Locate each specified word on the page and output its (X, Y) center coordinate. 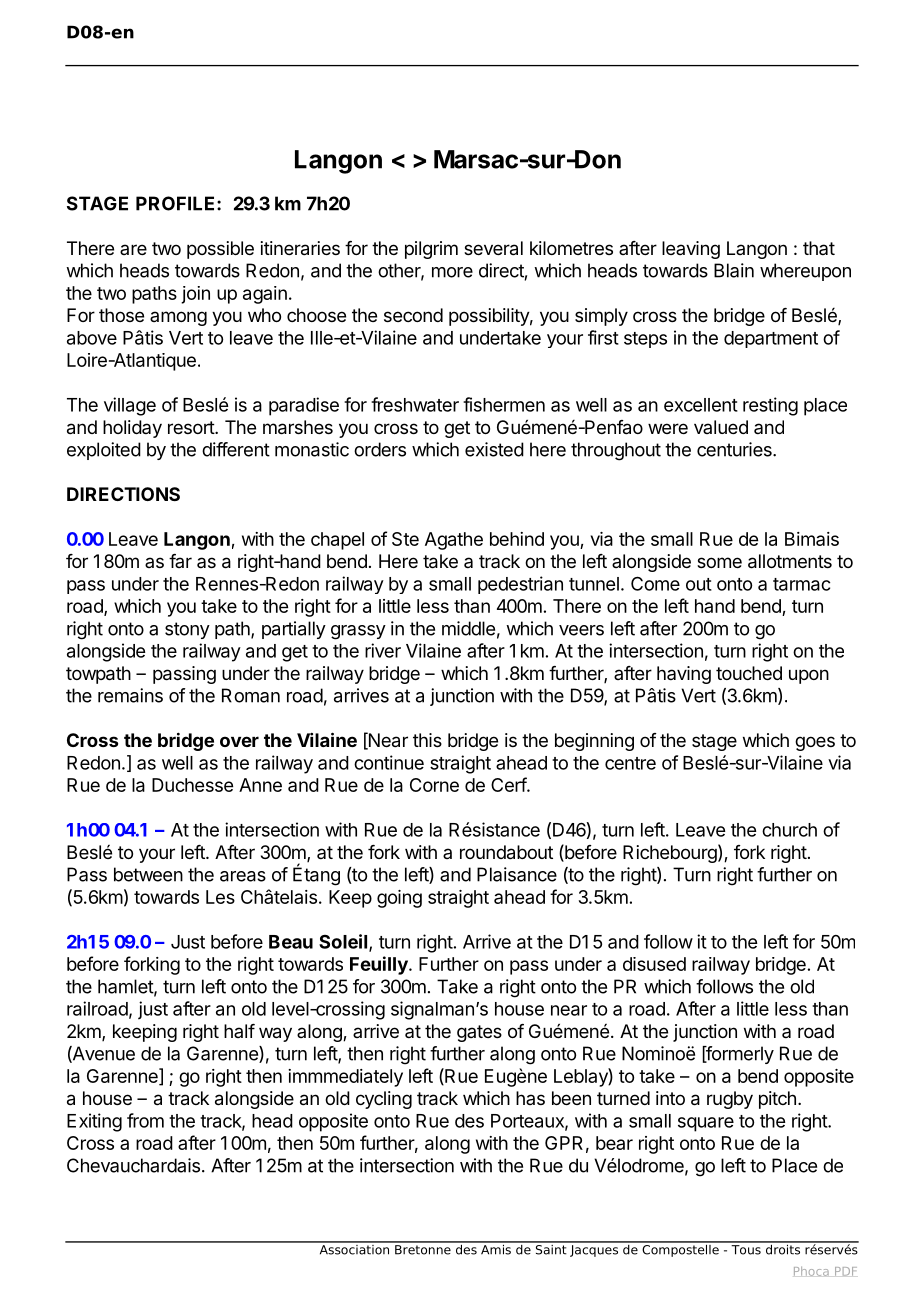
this (427, 740)
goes (815, 743)
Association (354, 1248)
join (195, 295)
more (452, 272)
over (239, 741)
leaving (691, 250)
